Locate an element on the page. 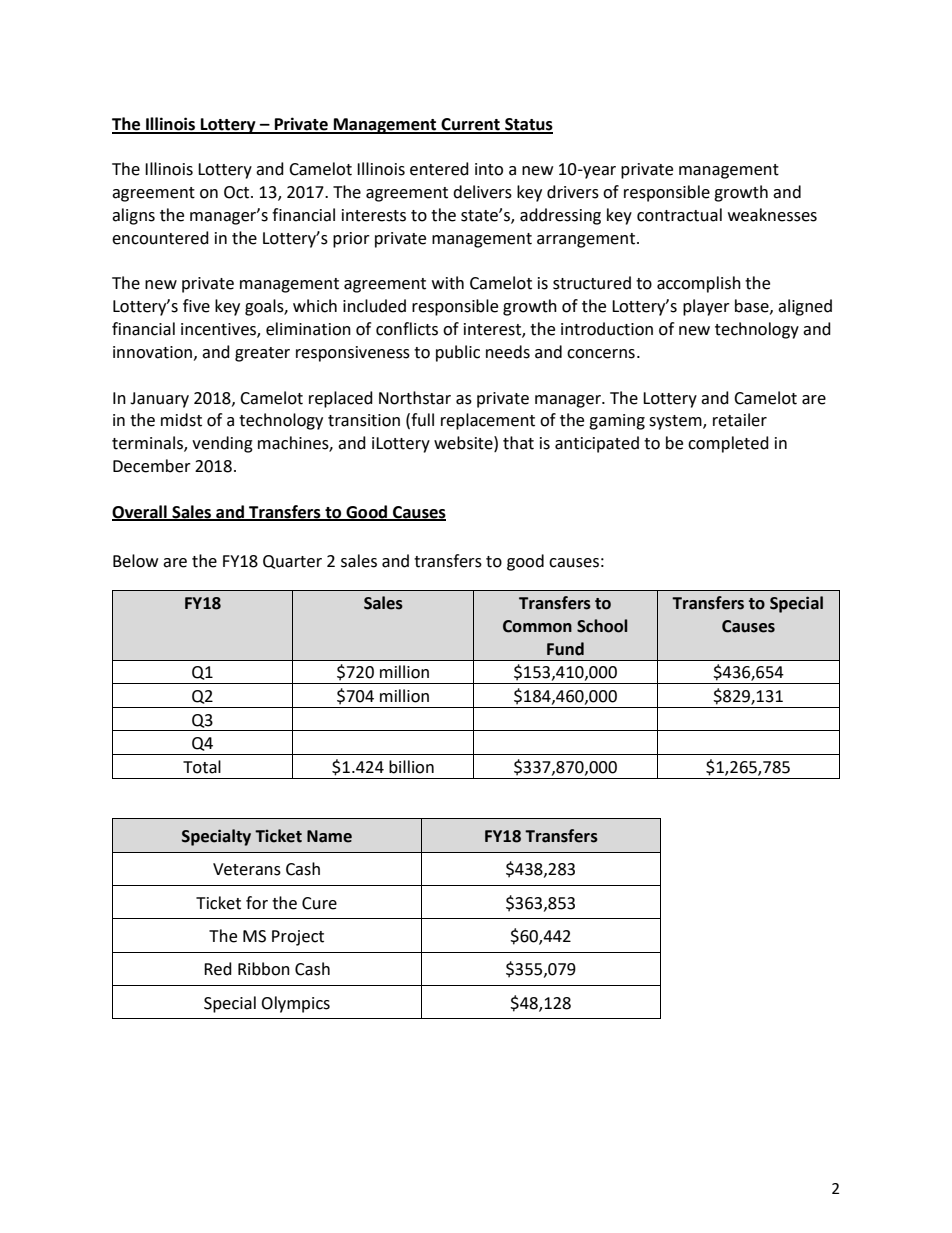 The width and height of the page is (952, 1233). that is located at coordinates (518, 443).
